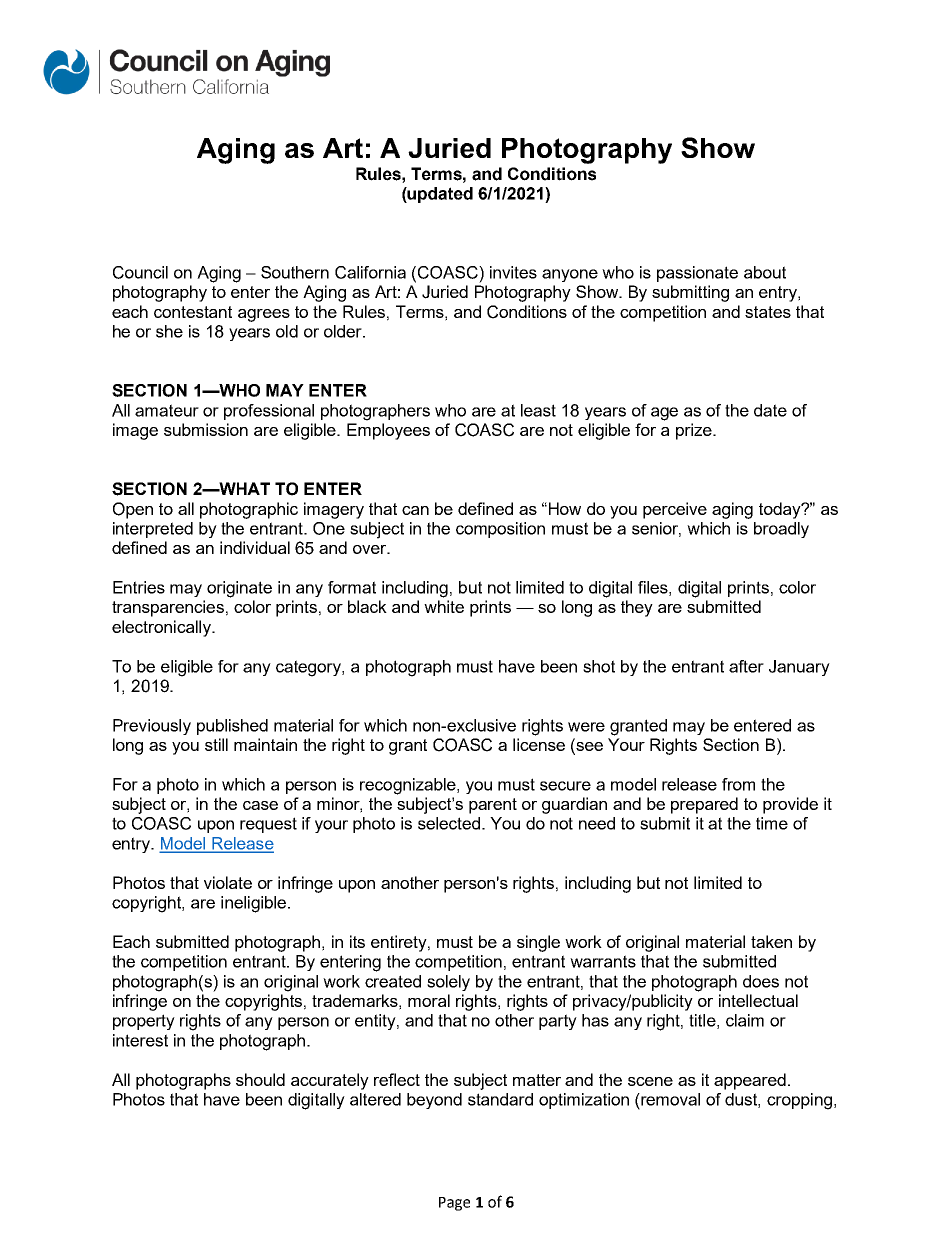 The width and height of the page is (952, 1233). What do you see at coordinates (539, 744) in the page?
I see `license` at bounding box center [539, 744].
